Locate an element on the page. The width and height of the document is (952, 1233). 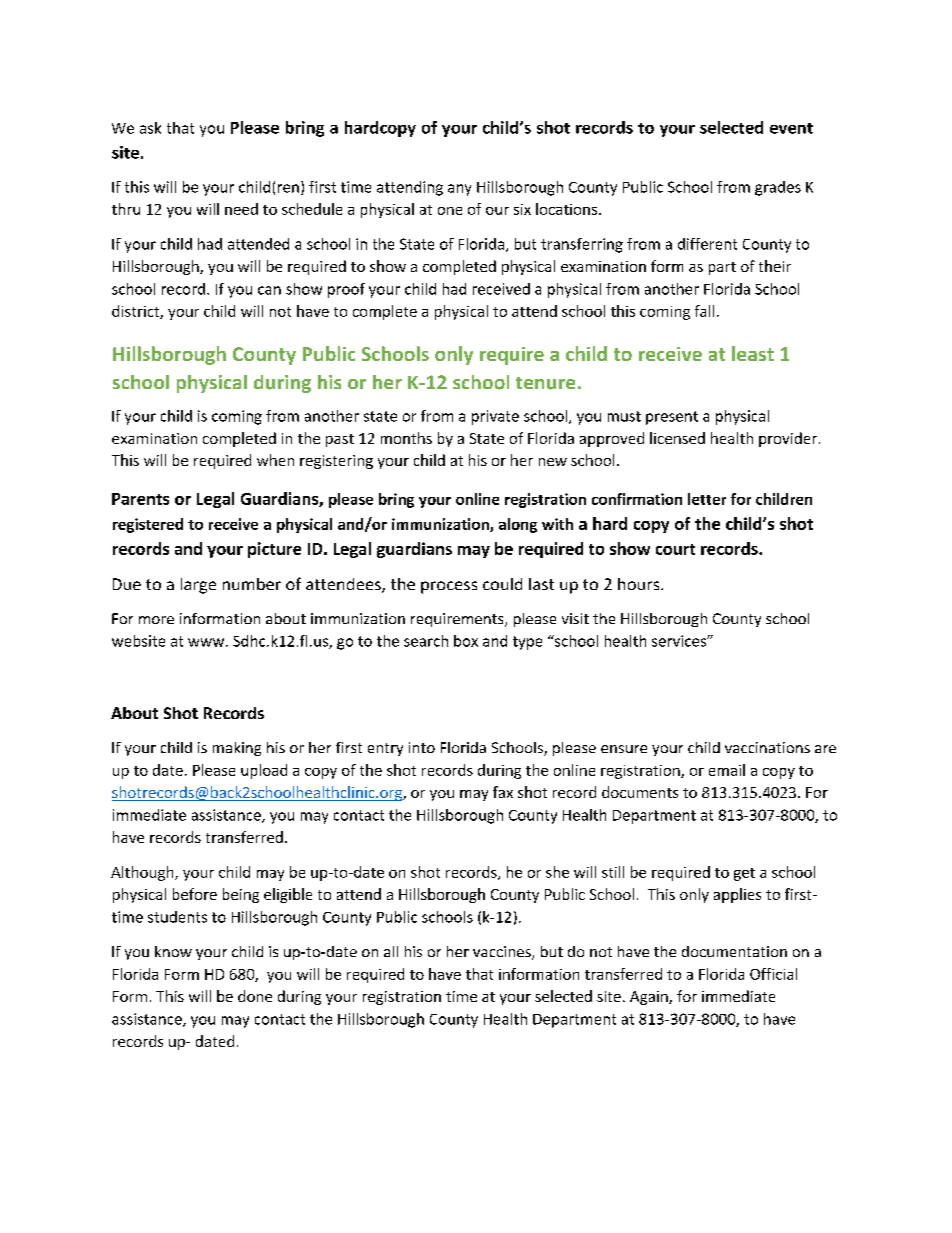
documentation is located at coordinates (734, 951).
